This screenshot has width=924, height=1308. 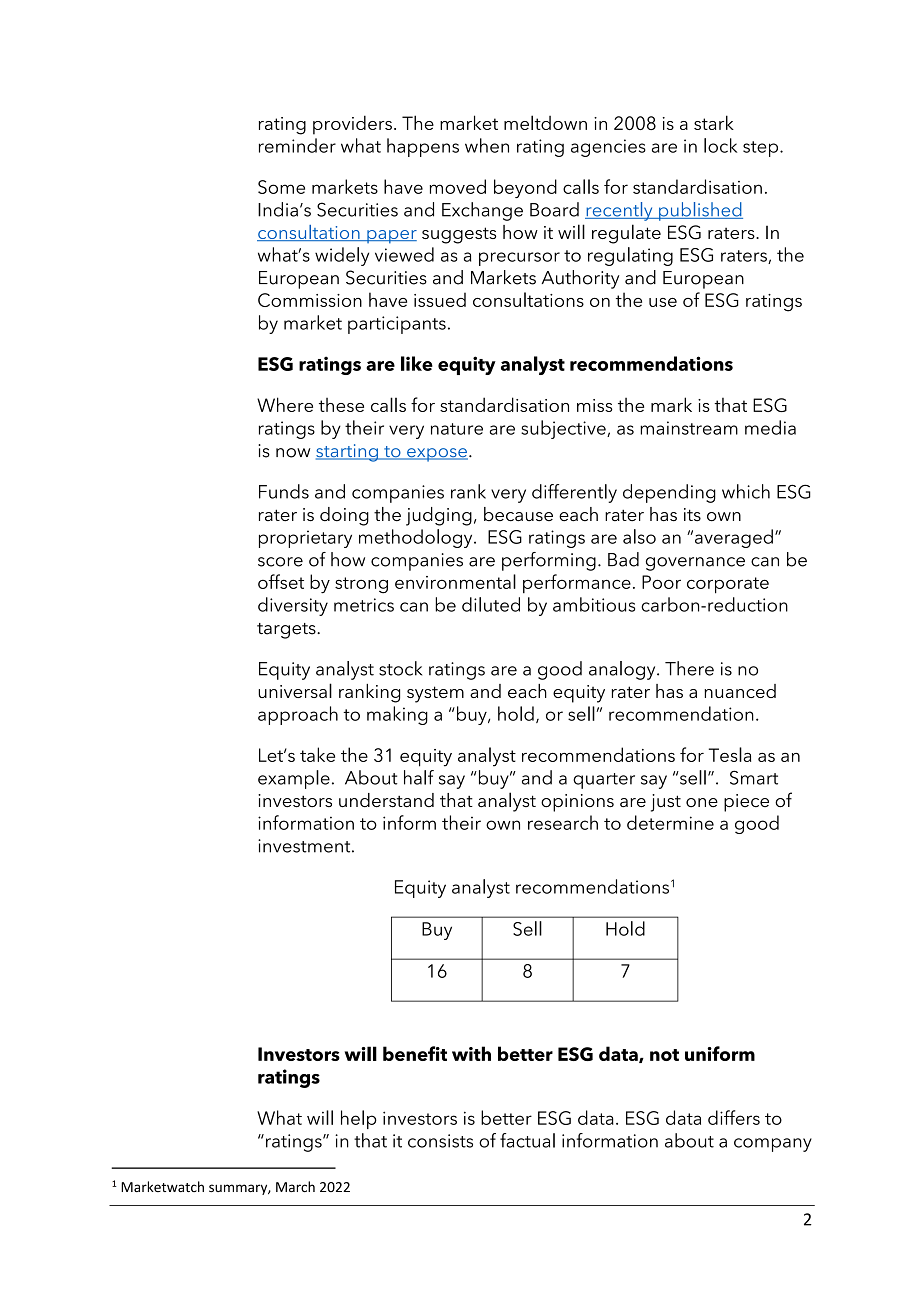 What do you see at coordinates (689, 428) in the screenshot?
I see `mainstream` at bounding box center [689, 428].
